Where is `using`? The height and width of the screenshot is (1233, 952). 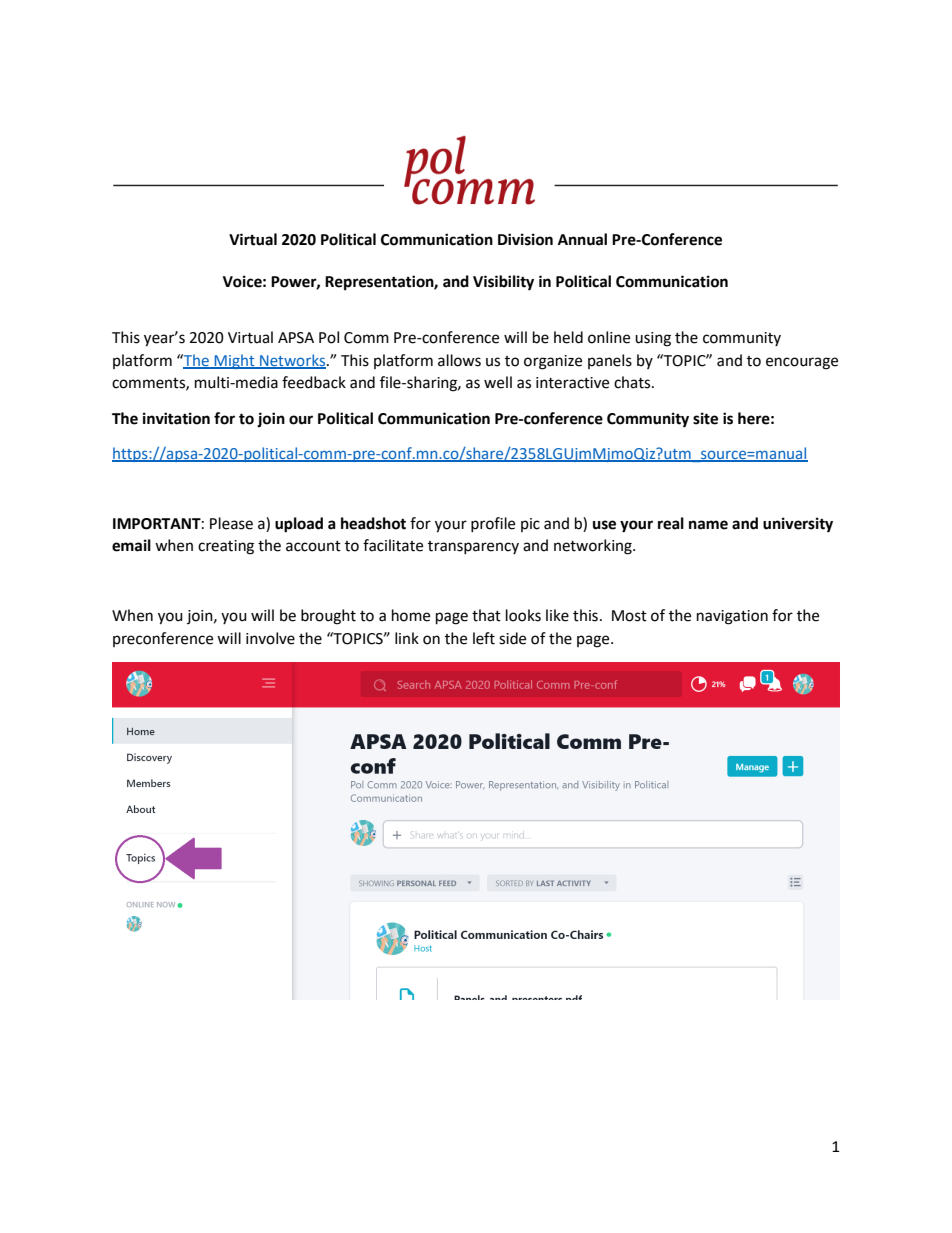 using is located at coordinates (653, 339).
